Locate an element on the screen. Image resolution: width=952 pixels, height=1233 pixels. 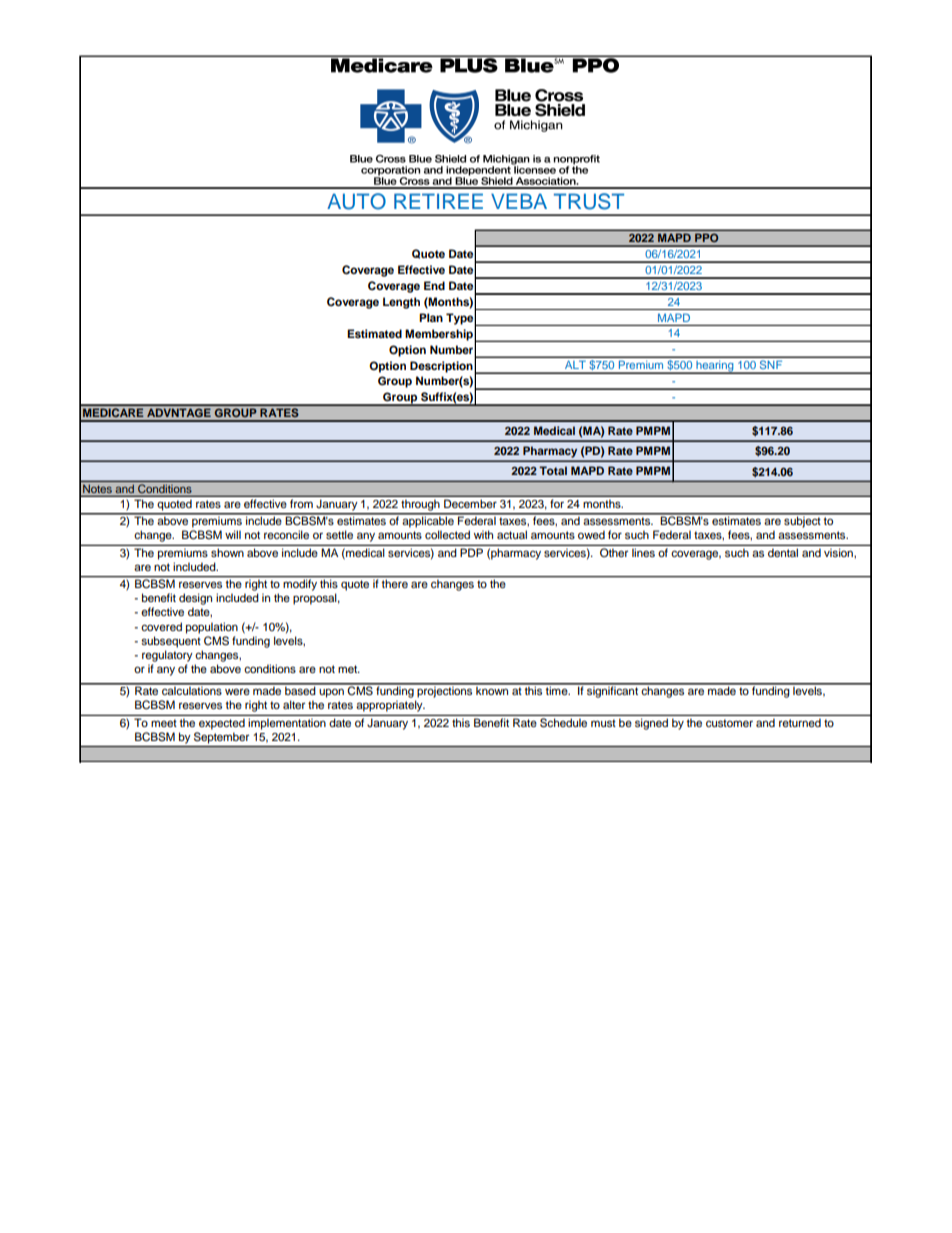
shown is located at coordinates (227, 553).
